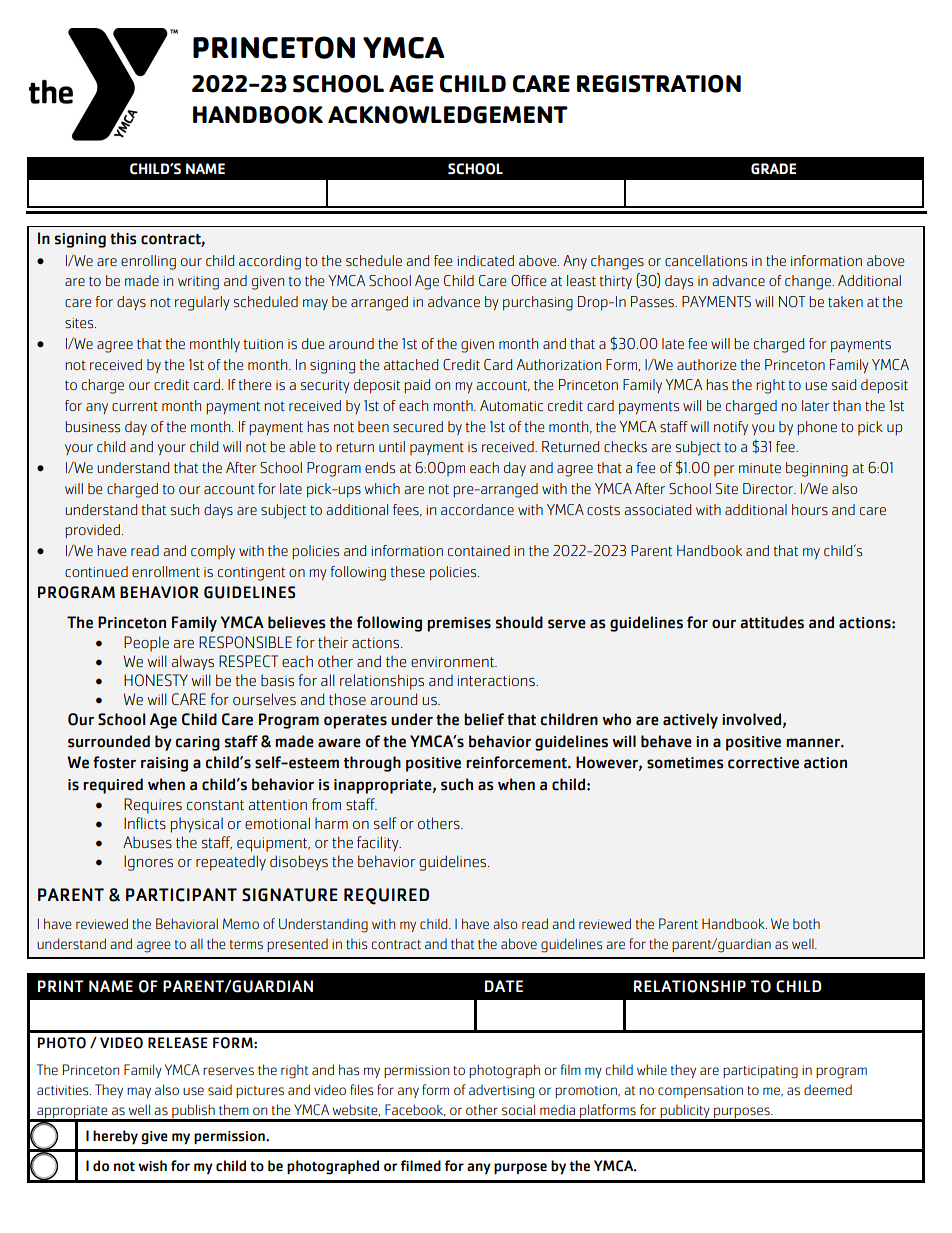 This screenshot has width=952, height=1233. I want to click on attitudes, so click(772, 622).
